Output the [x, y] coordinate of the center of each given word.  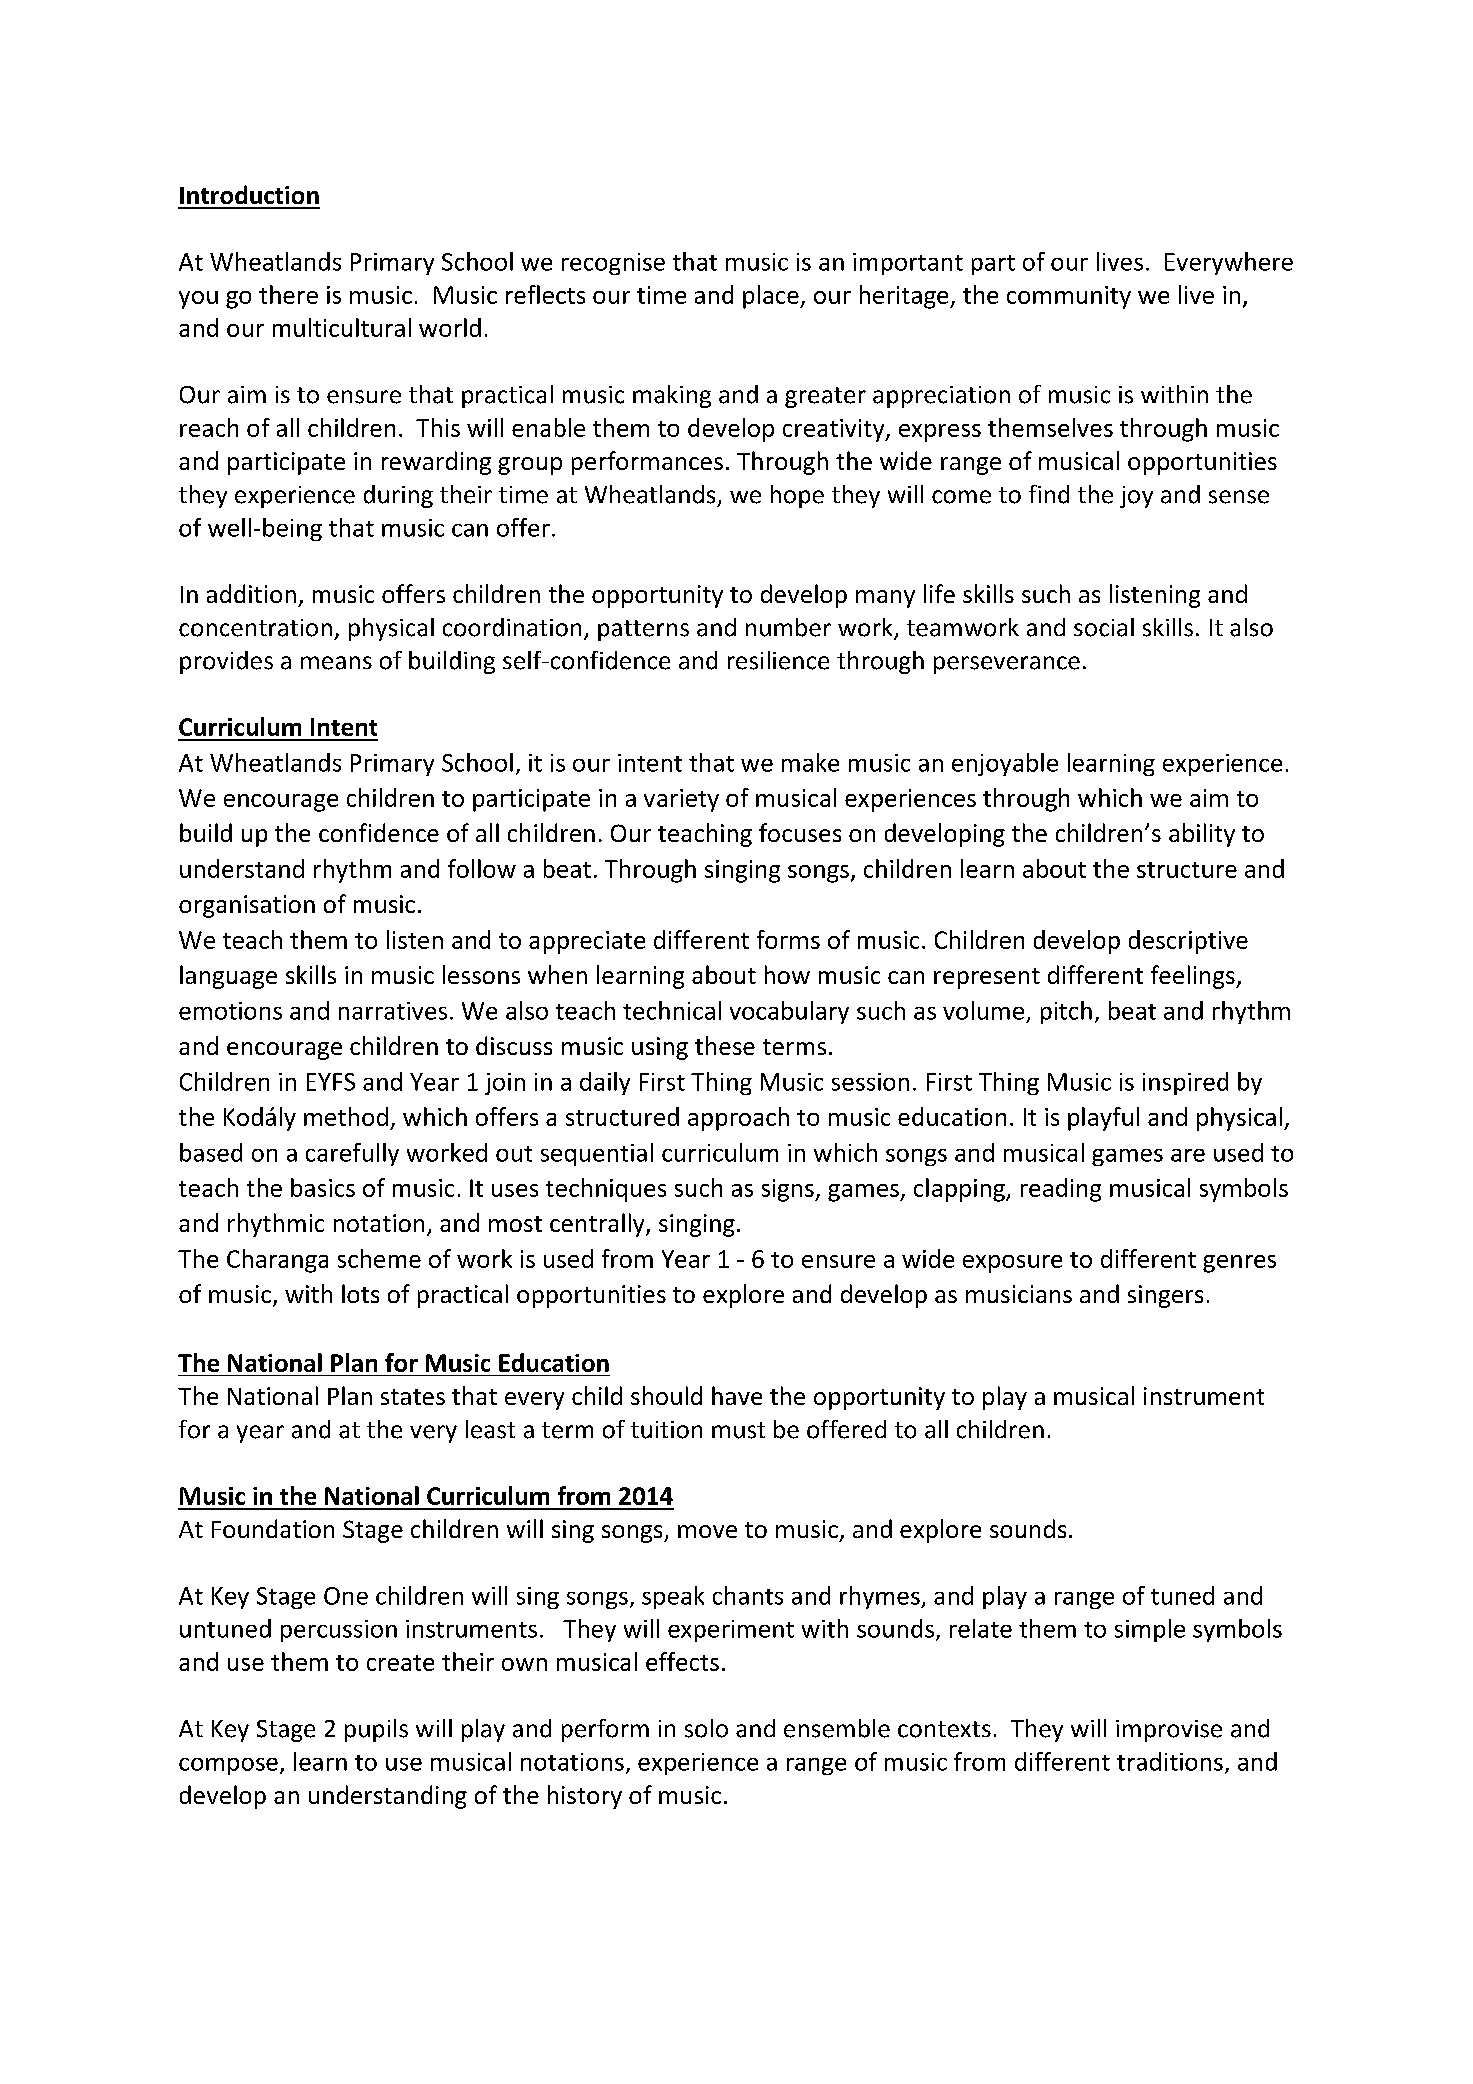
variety [681, 800]
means [336, 663]
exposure [1012, 1264]
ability [1202, 835]
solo [706, 1728]
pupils [376, 1730]
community [1069, 297]
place [772, 297]
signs [789, 1190]
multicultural [342, 327]
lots [360, 1293]
